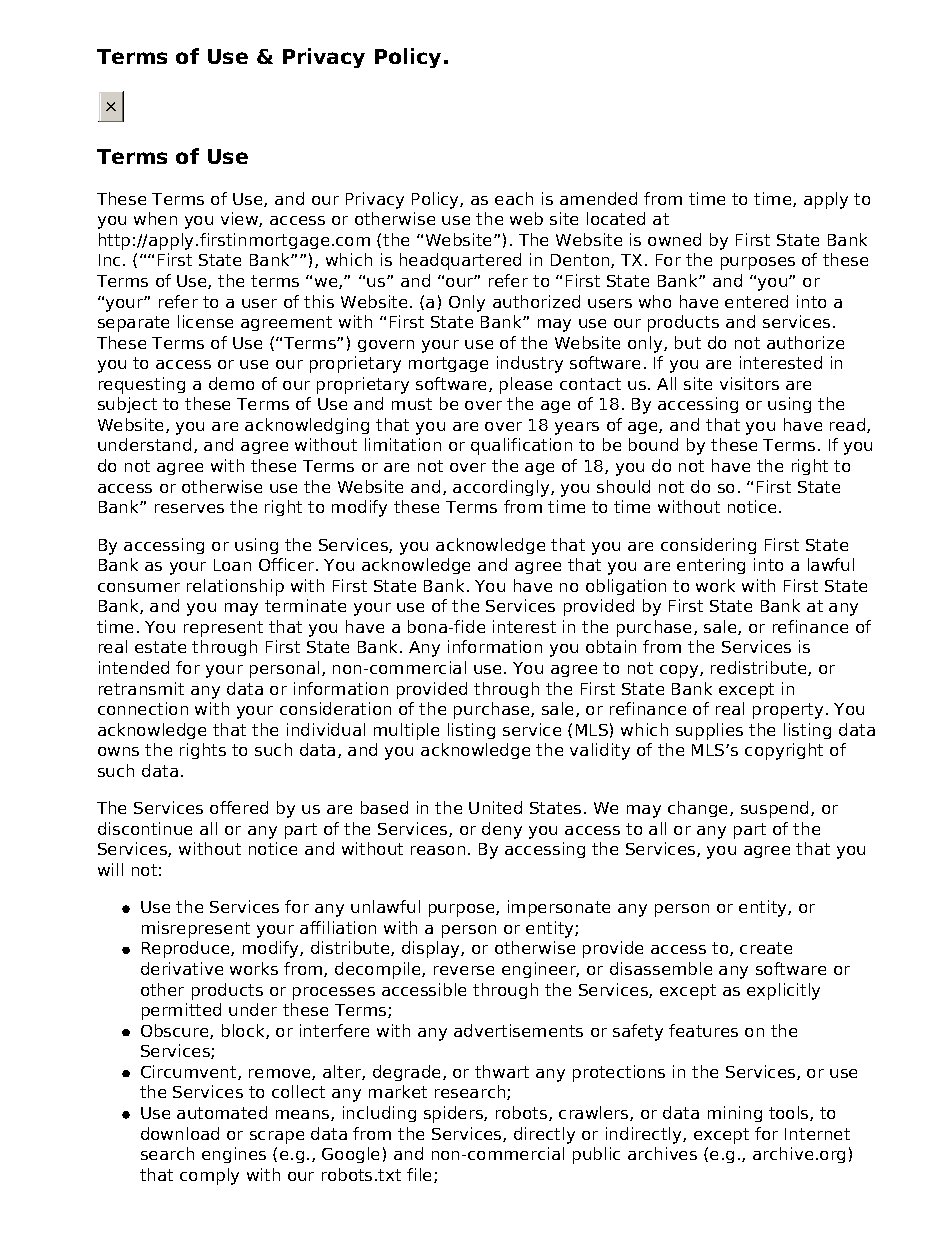 The image size is (952, 1233). I want to click on retransmit, so click(141, 688).
